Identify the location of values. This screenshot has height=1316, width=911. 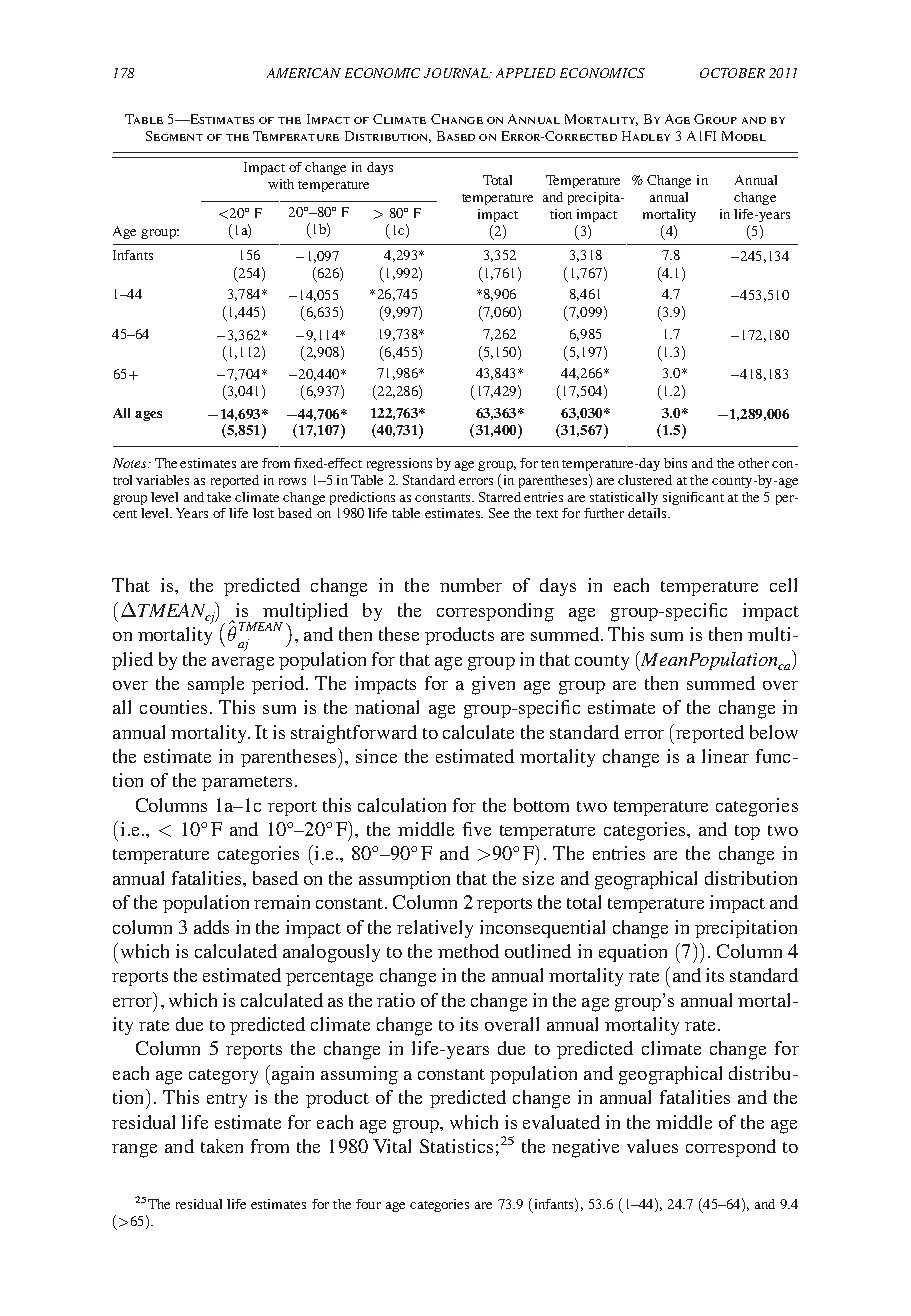
(652, 1146).
